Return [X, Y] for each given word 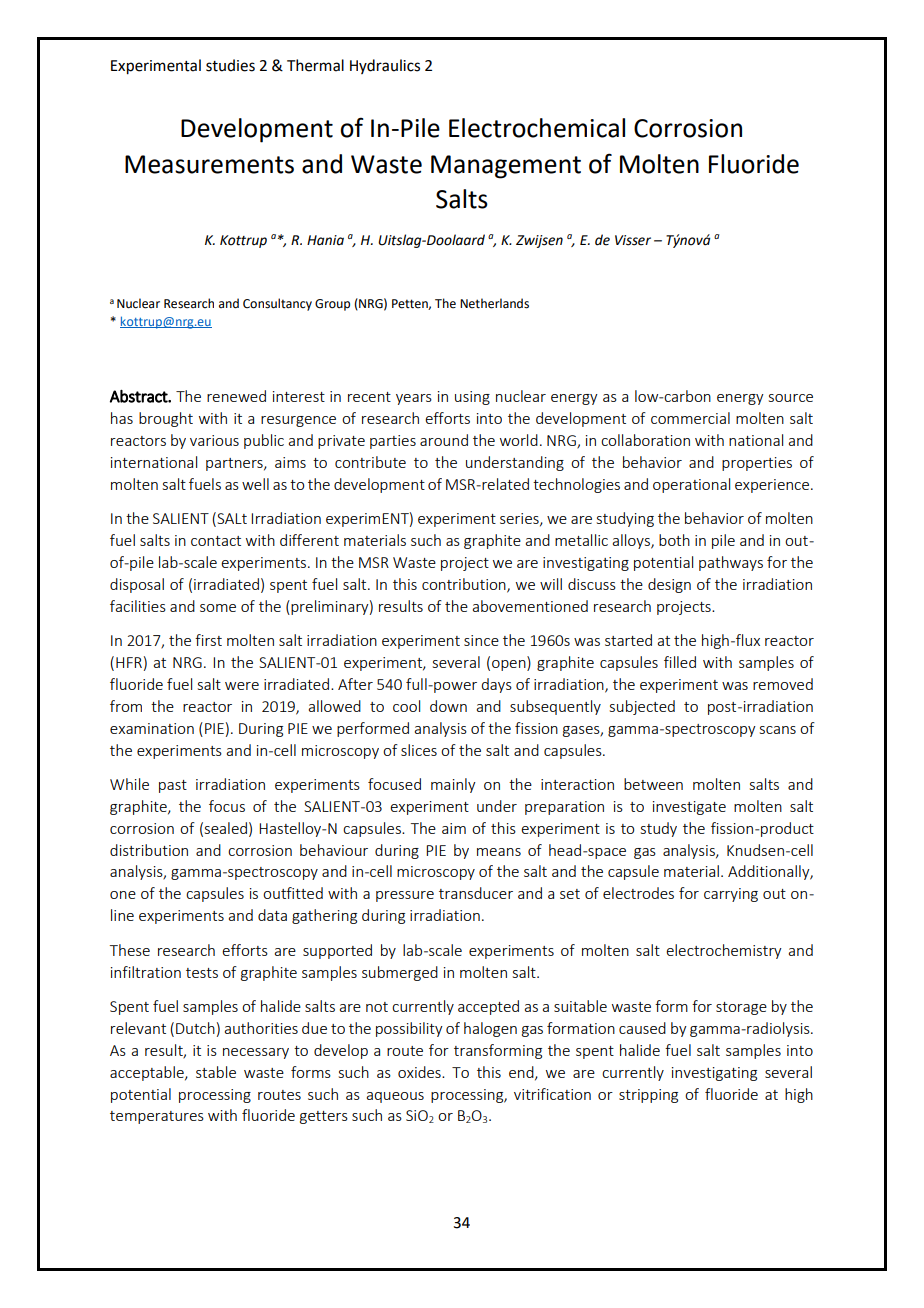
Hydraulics [385, 66]
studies [230, 65]
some [218, 608]
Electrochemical [537, 128]
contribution [465, 585]
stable [216, 1072]
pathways [731, 563]
